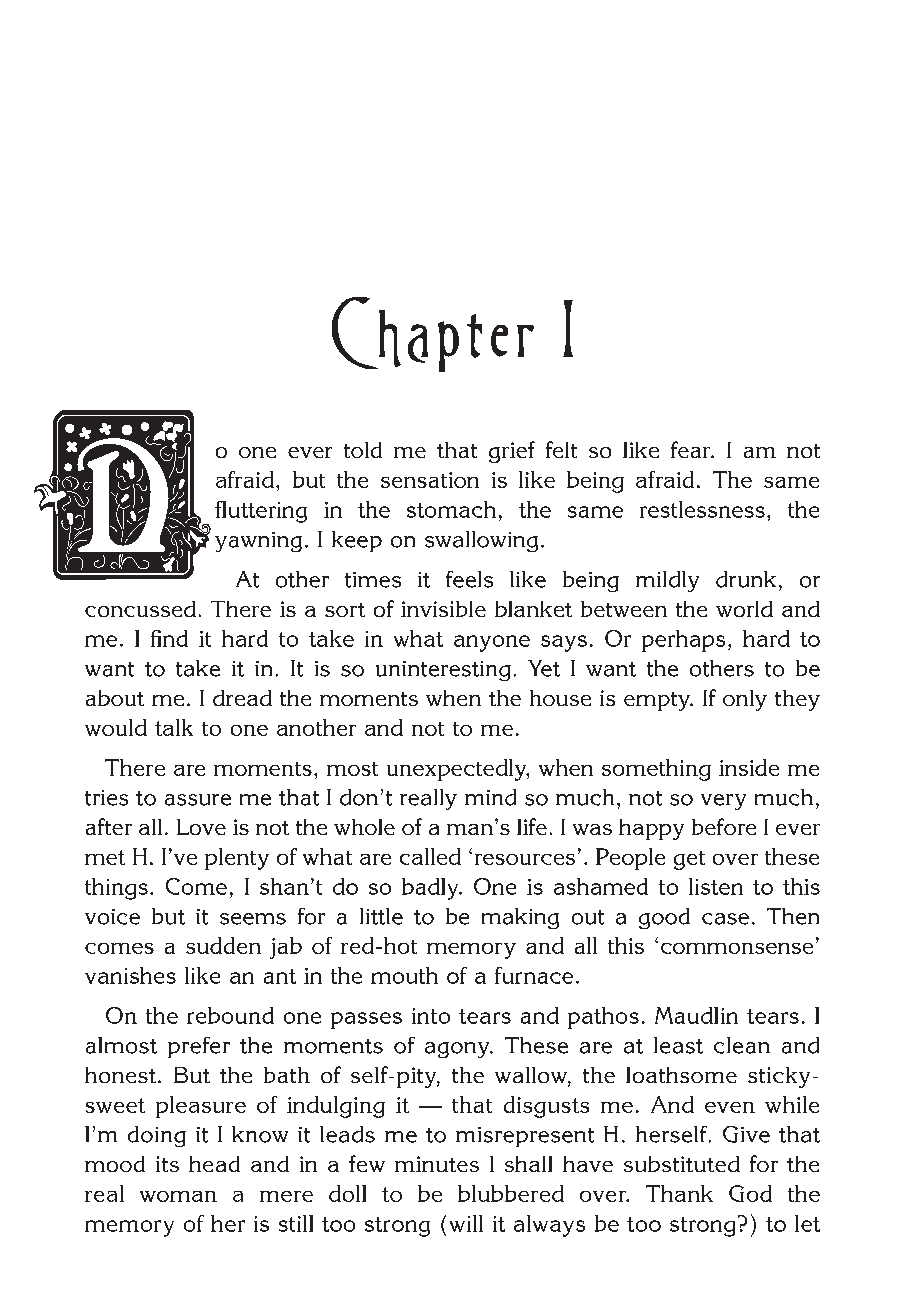 This page has width=905, height=1316. Describe the element at coordinates (746, 579) in the page. I see `drunk` at that location.
